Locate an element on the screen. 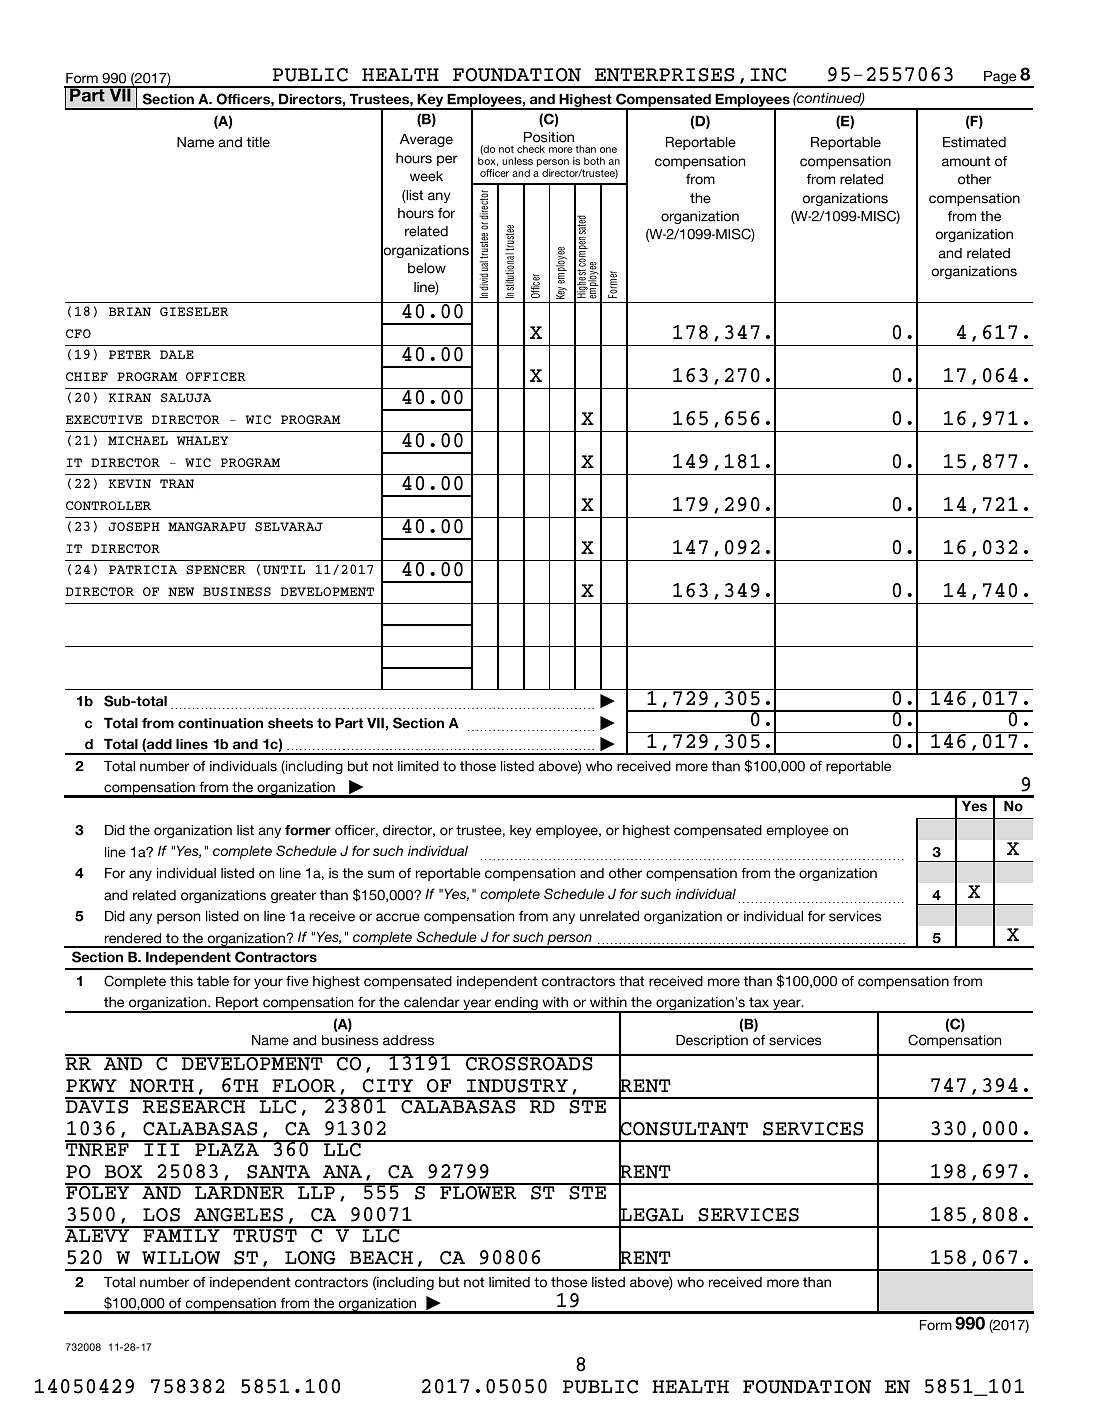  sum is located at coordinates (381, 874).
